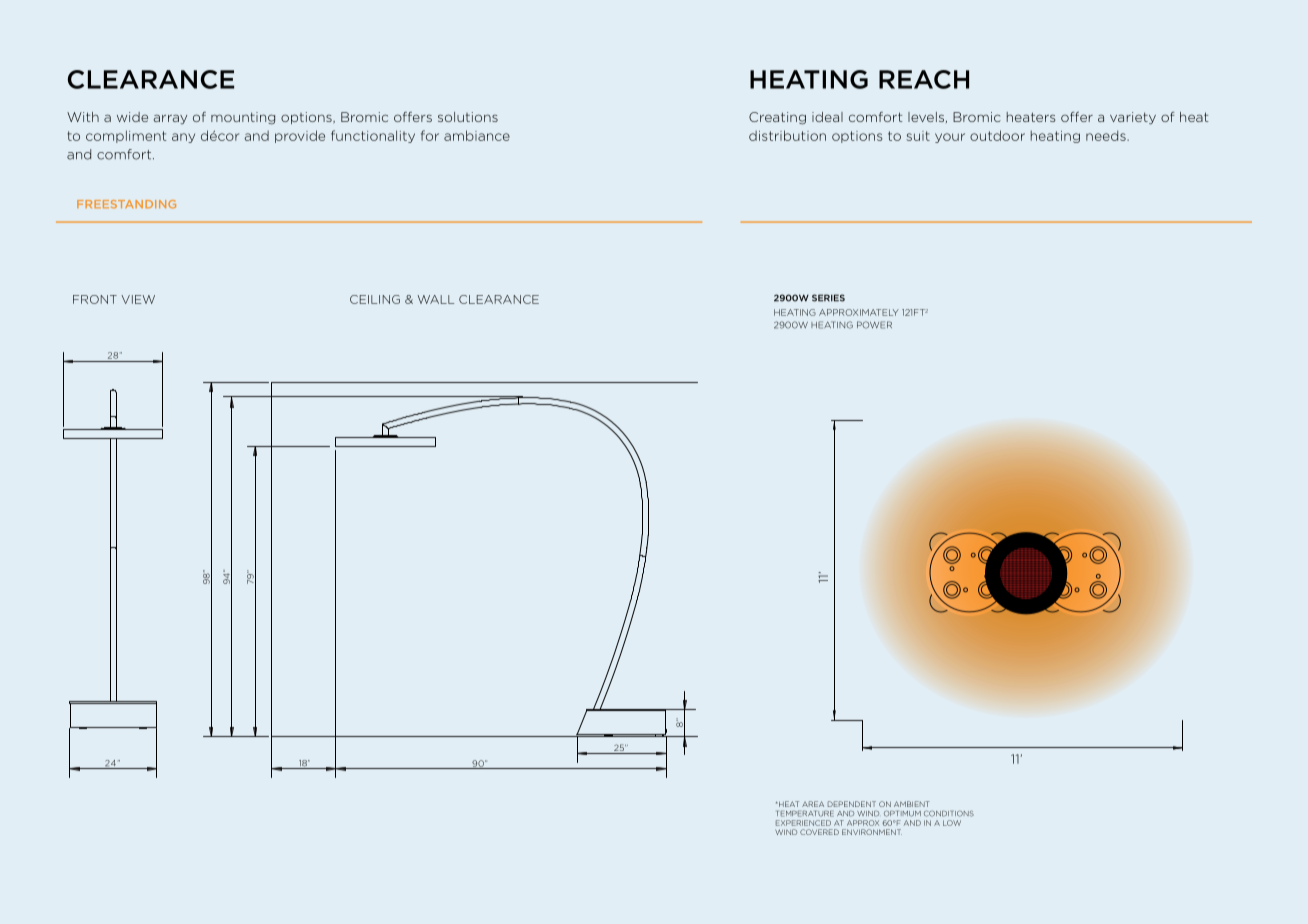 The image size is (1308, 924). I want to click on levels, so click(926, 117).
